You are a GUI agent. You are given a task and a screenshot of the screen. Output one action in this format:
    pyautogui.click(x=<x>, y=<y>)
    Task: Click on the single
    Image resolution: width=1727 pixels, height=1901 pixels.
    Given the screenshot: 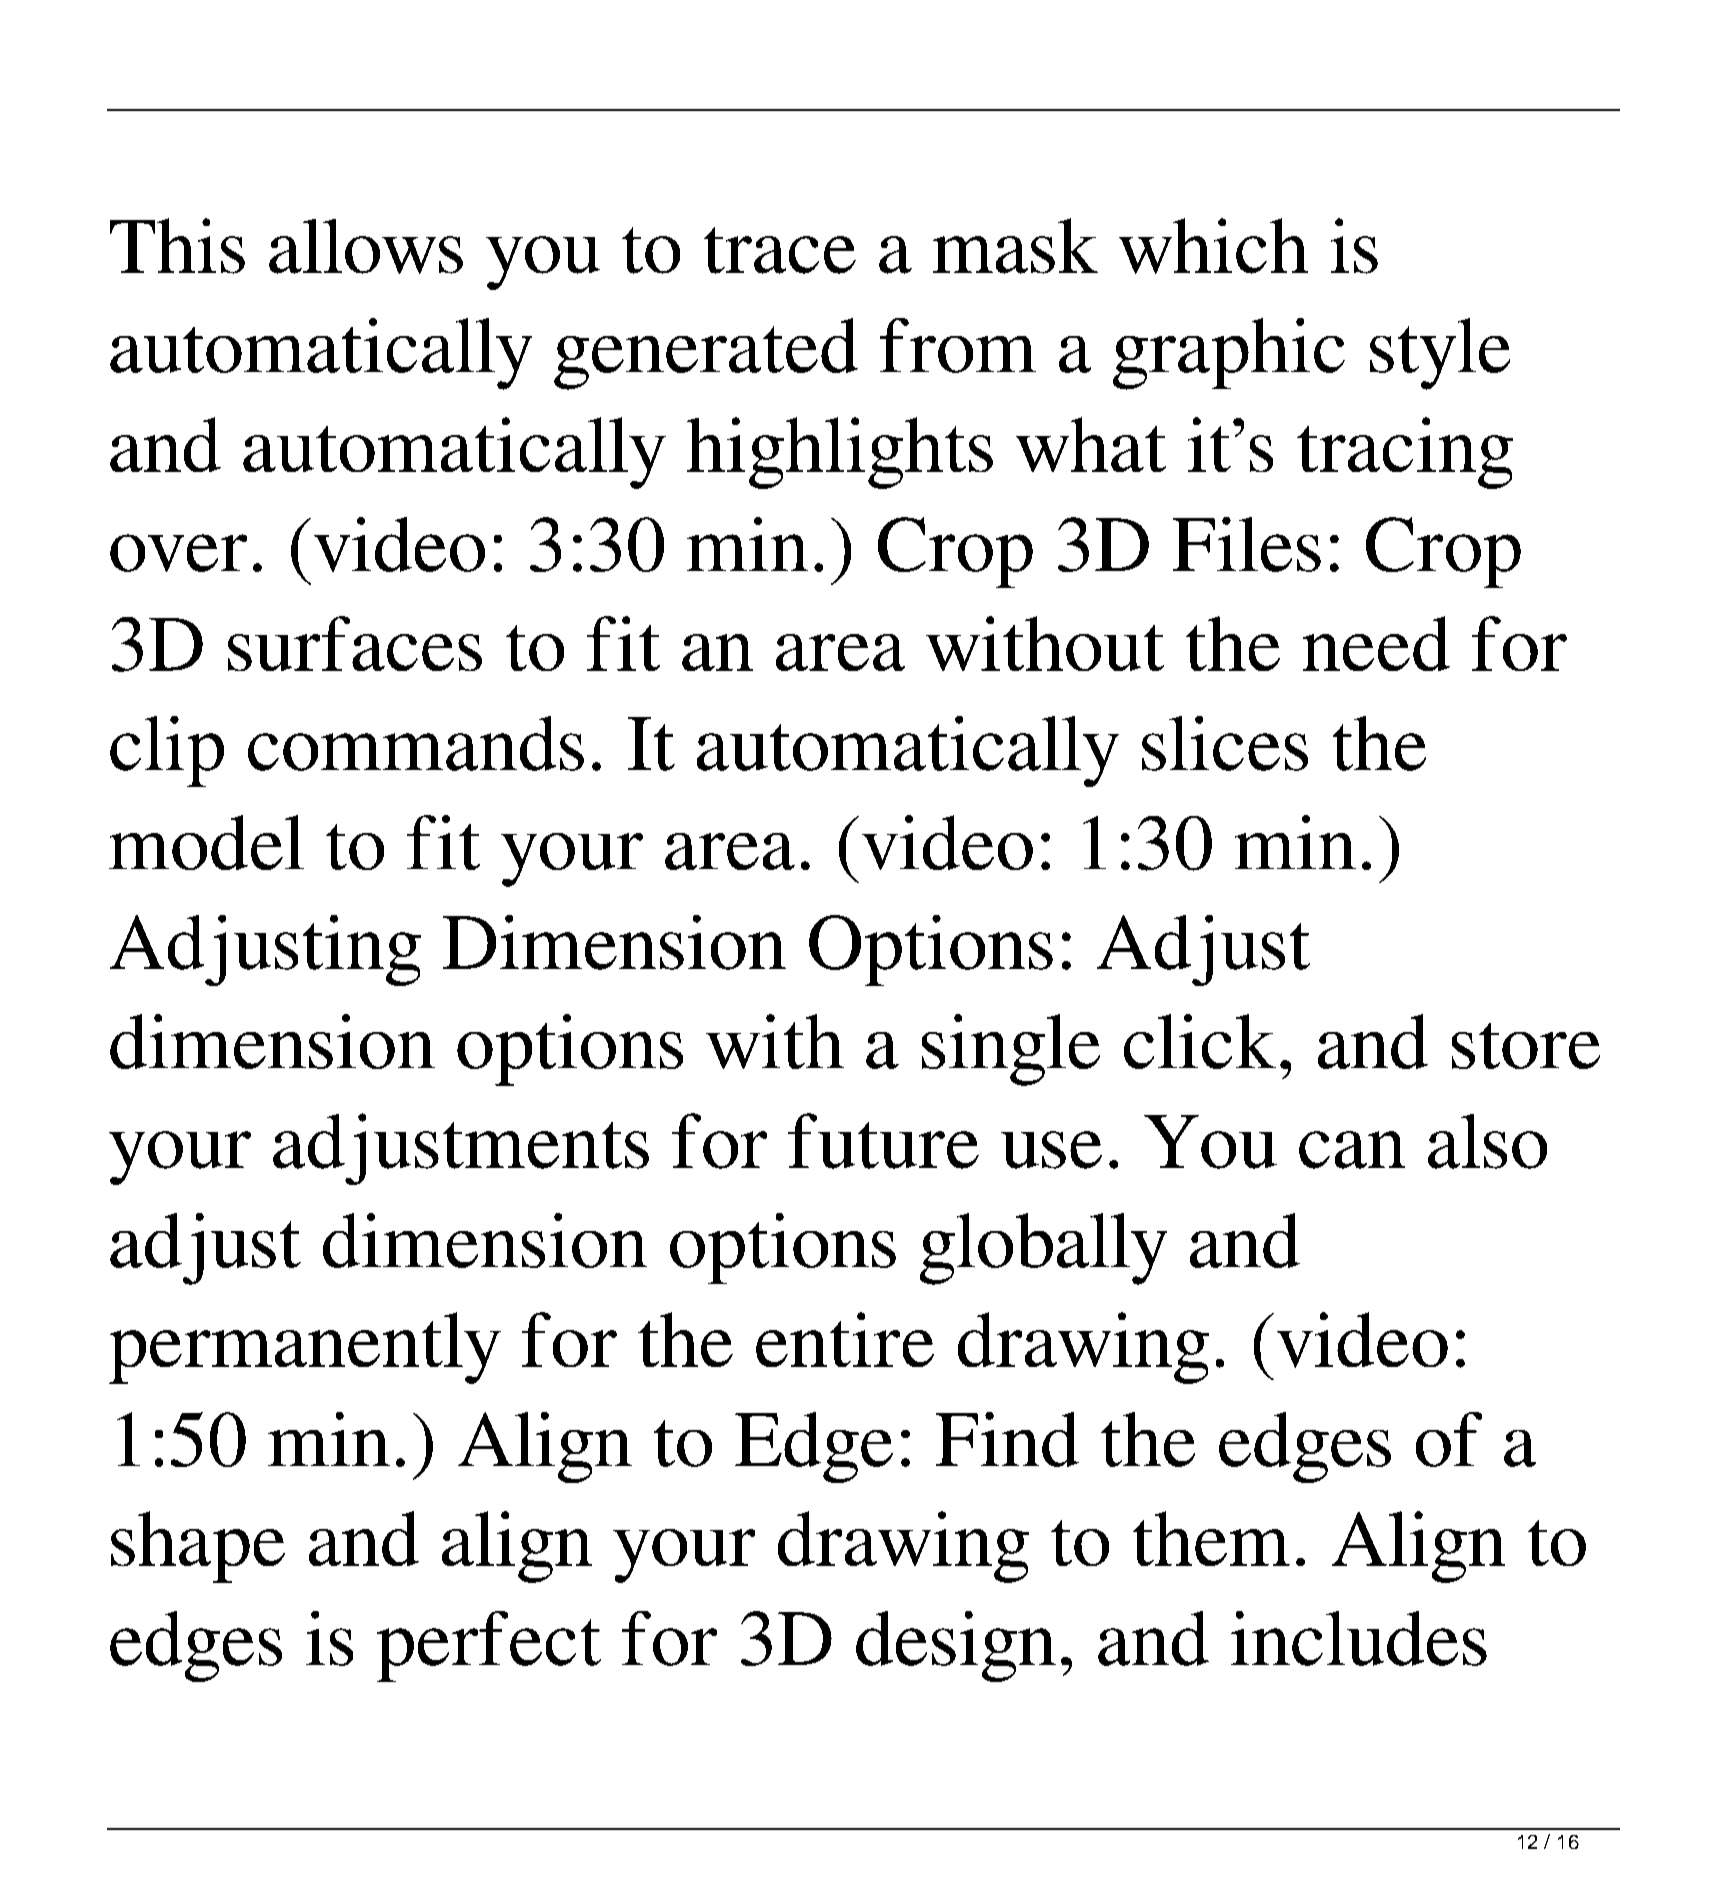 What is the action you would take?
    pyautogui.click(x=1011, y=1050)
